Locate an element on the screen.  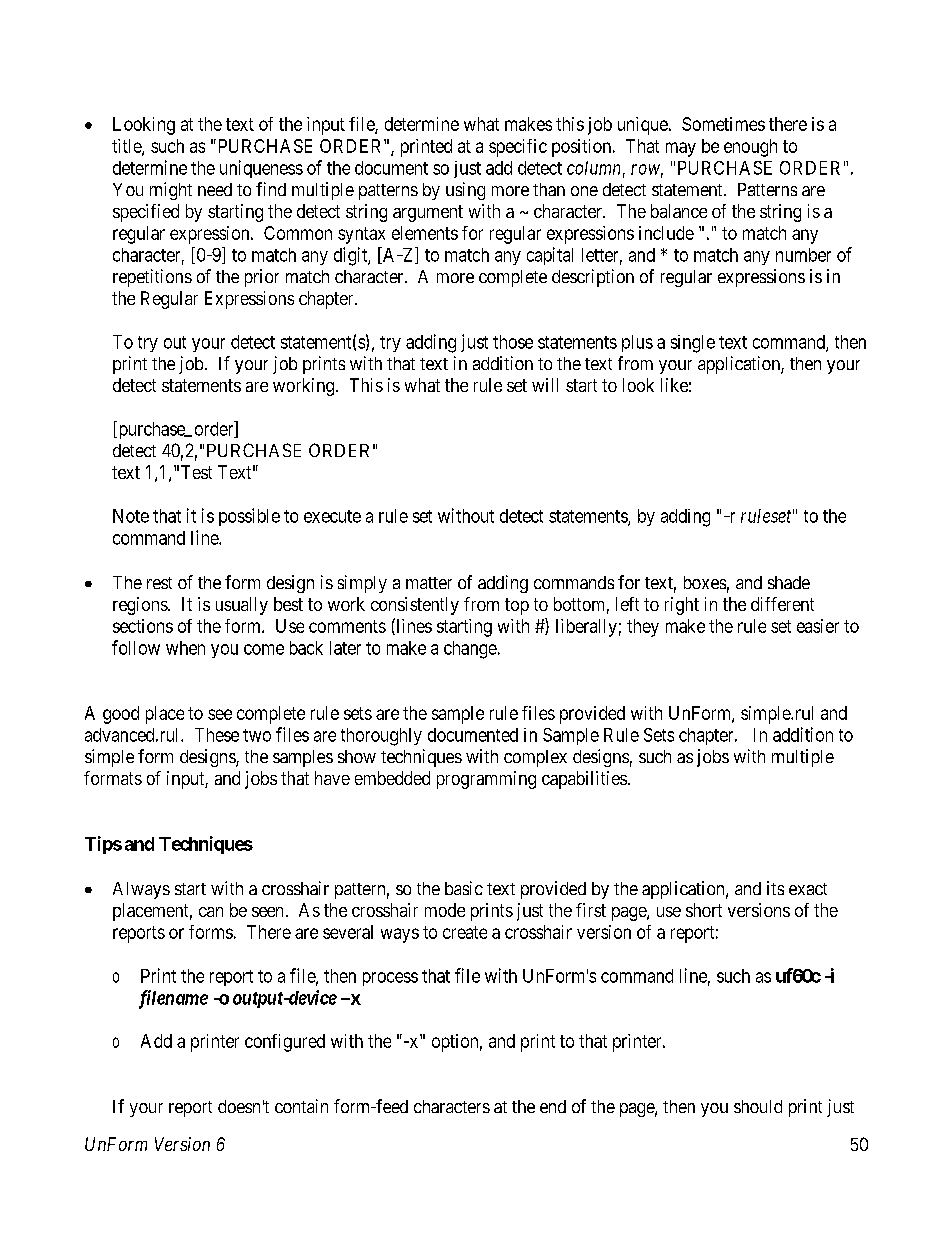
specific is located at coordinates (518, 148).
